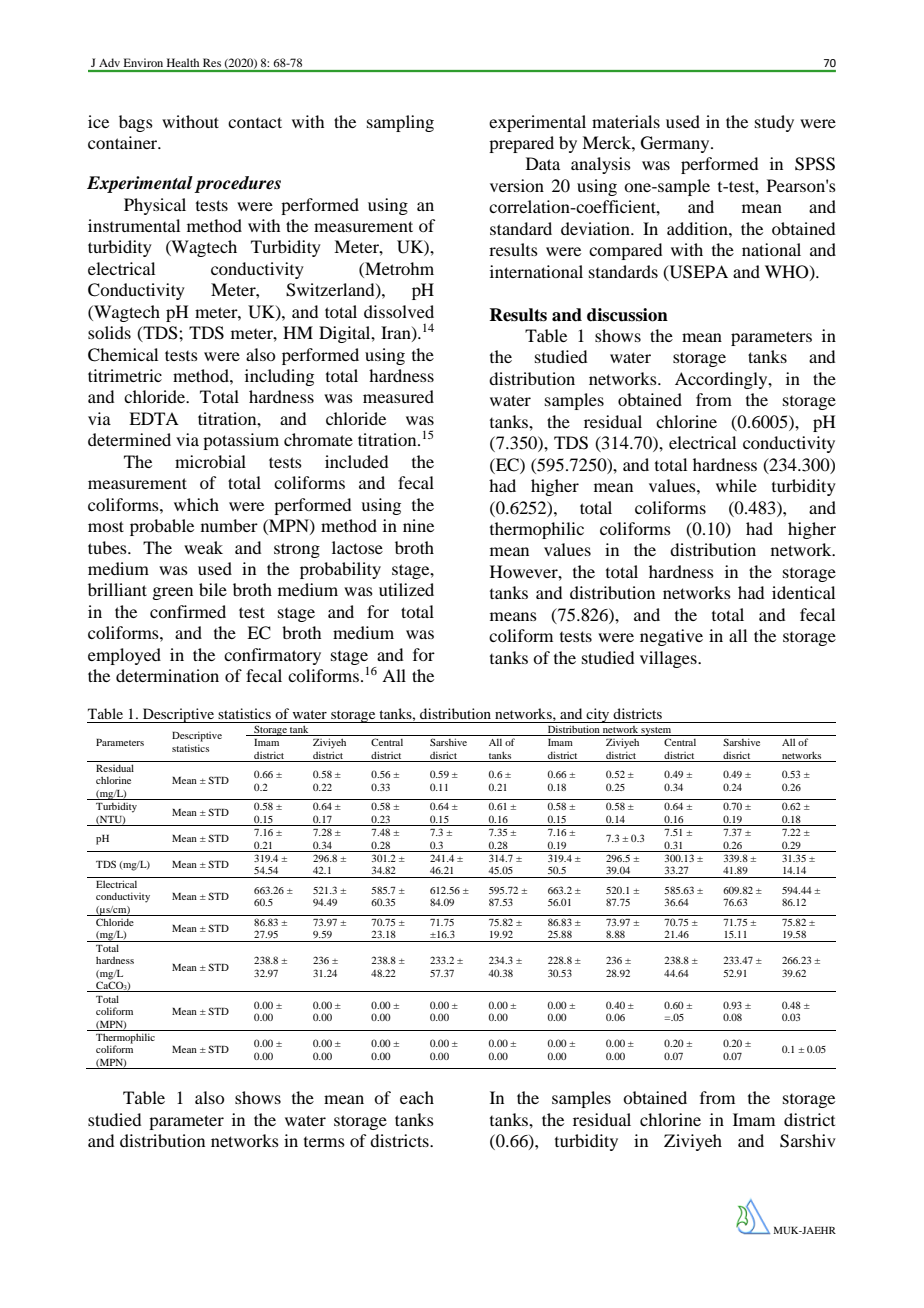 The height and width of the screenshot is (1308, 924). Describe the element at coordinates (324, 1142) in the screenshot. I see `terms` at that location.
